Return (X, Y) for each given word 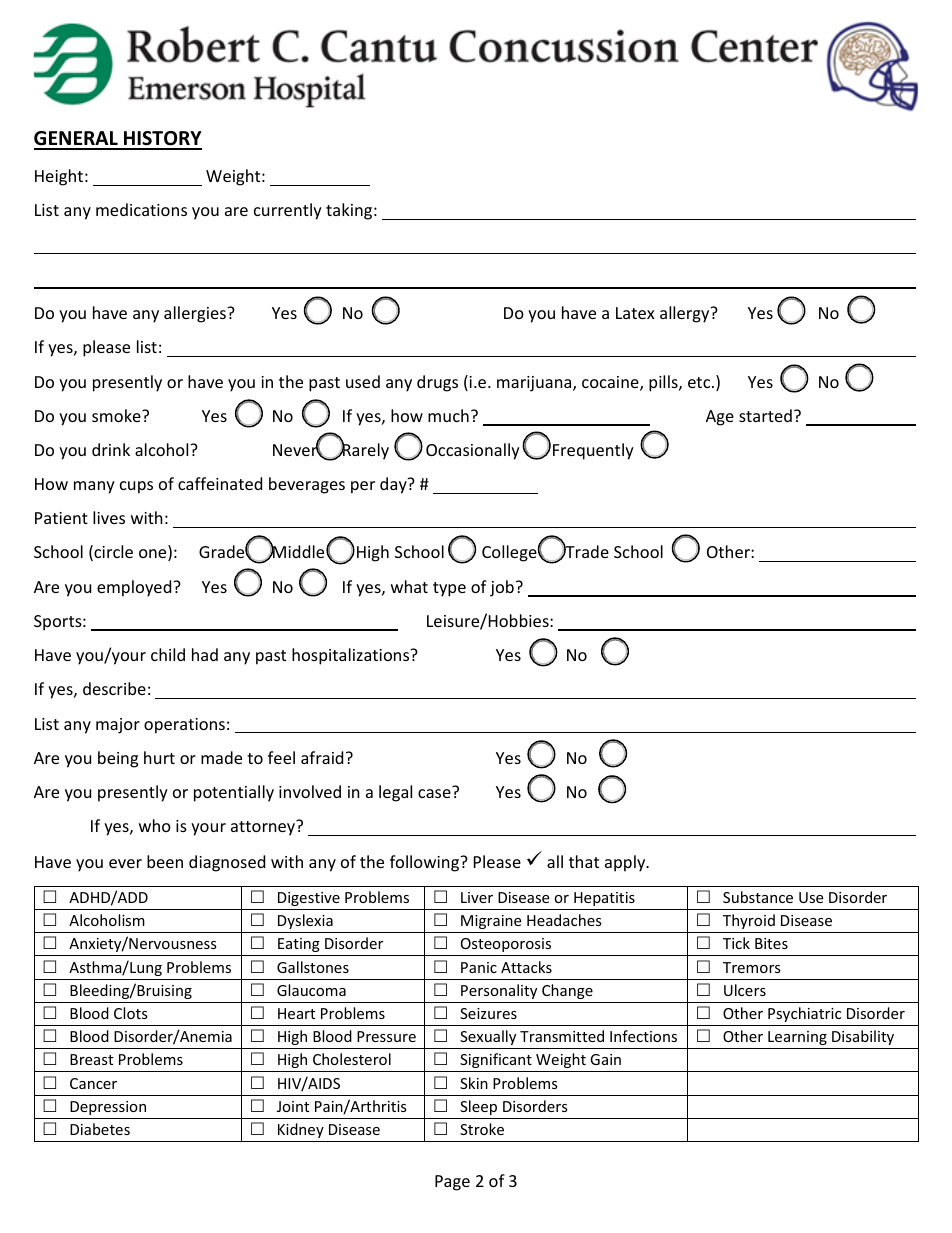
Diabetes (100, 1129)
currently (288, 211)
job (502, 588)
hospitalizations (352, 656)
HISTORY (162, 140)
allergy (686, 314)
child (168, 654)
